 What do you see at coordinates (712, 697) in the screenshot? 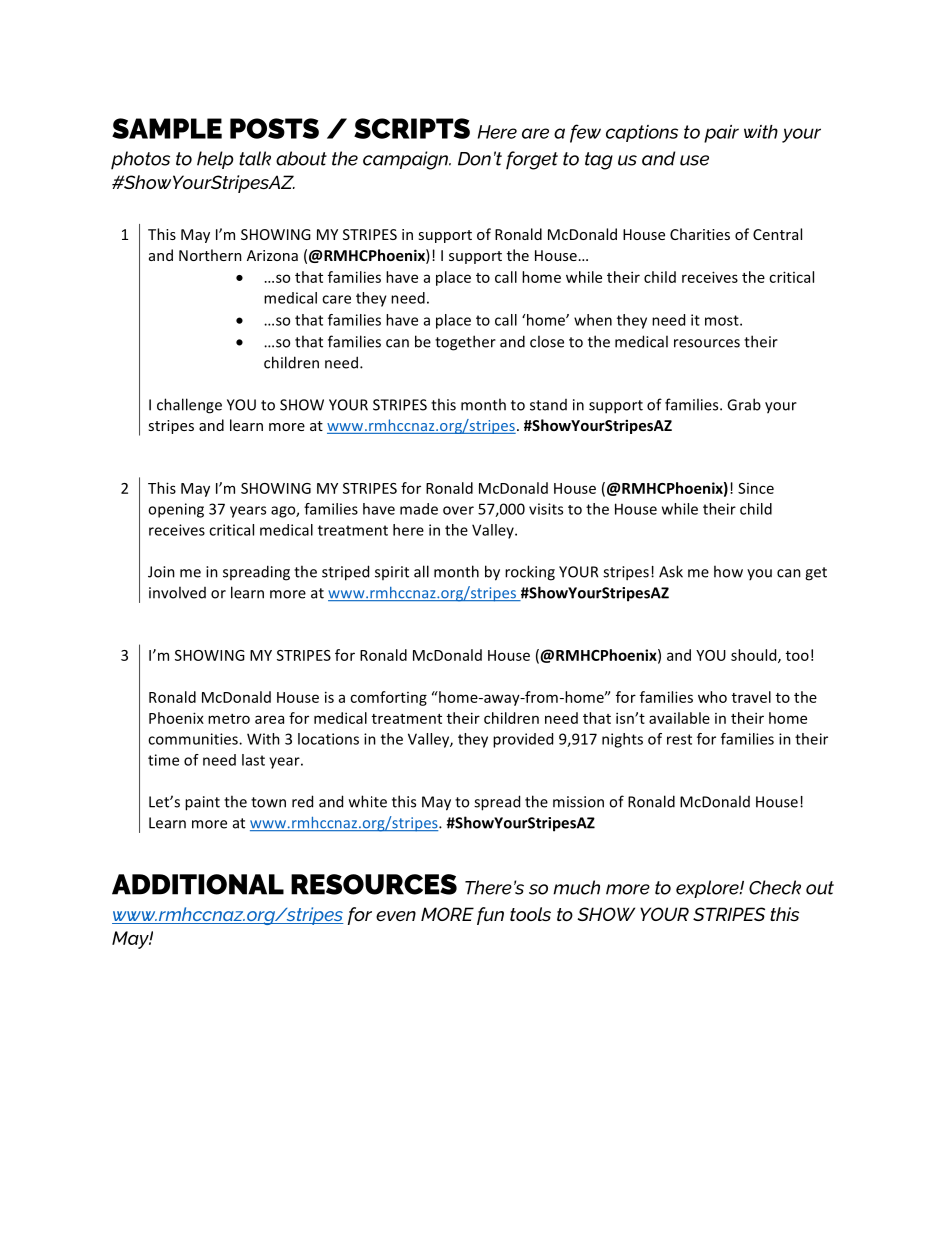
I see `who` at bounding box center [712, 697].
